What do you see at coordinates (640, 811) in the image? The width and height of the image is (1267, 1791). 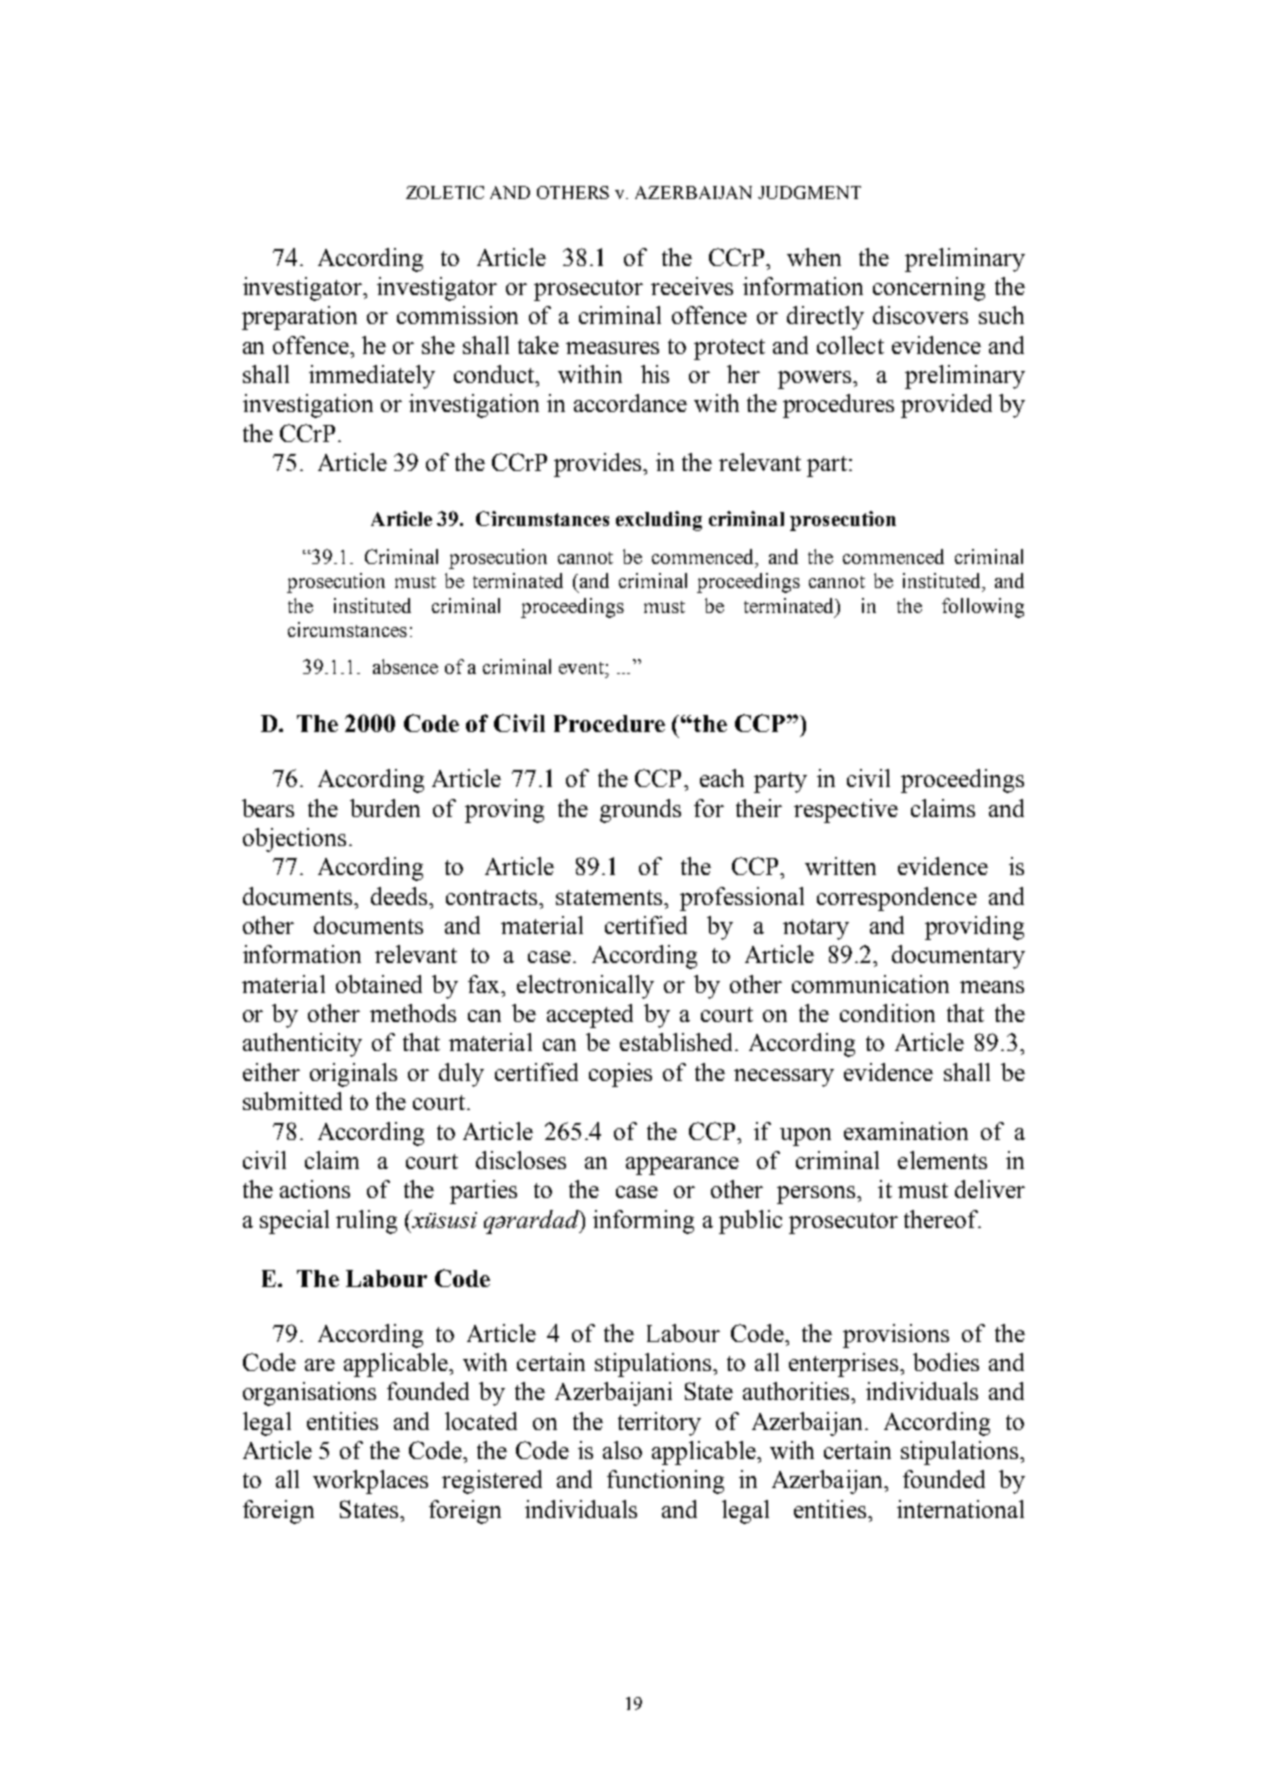 I see `grounds` at bounding box center [640, 811].
